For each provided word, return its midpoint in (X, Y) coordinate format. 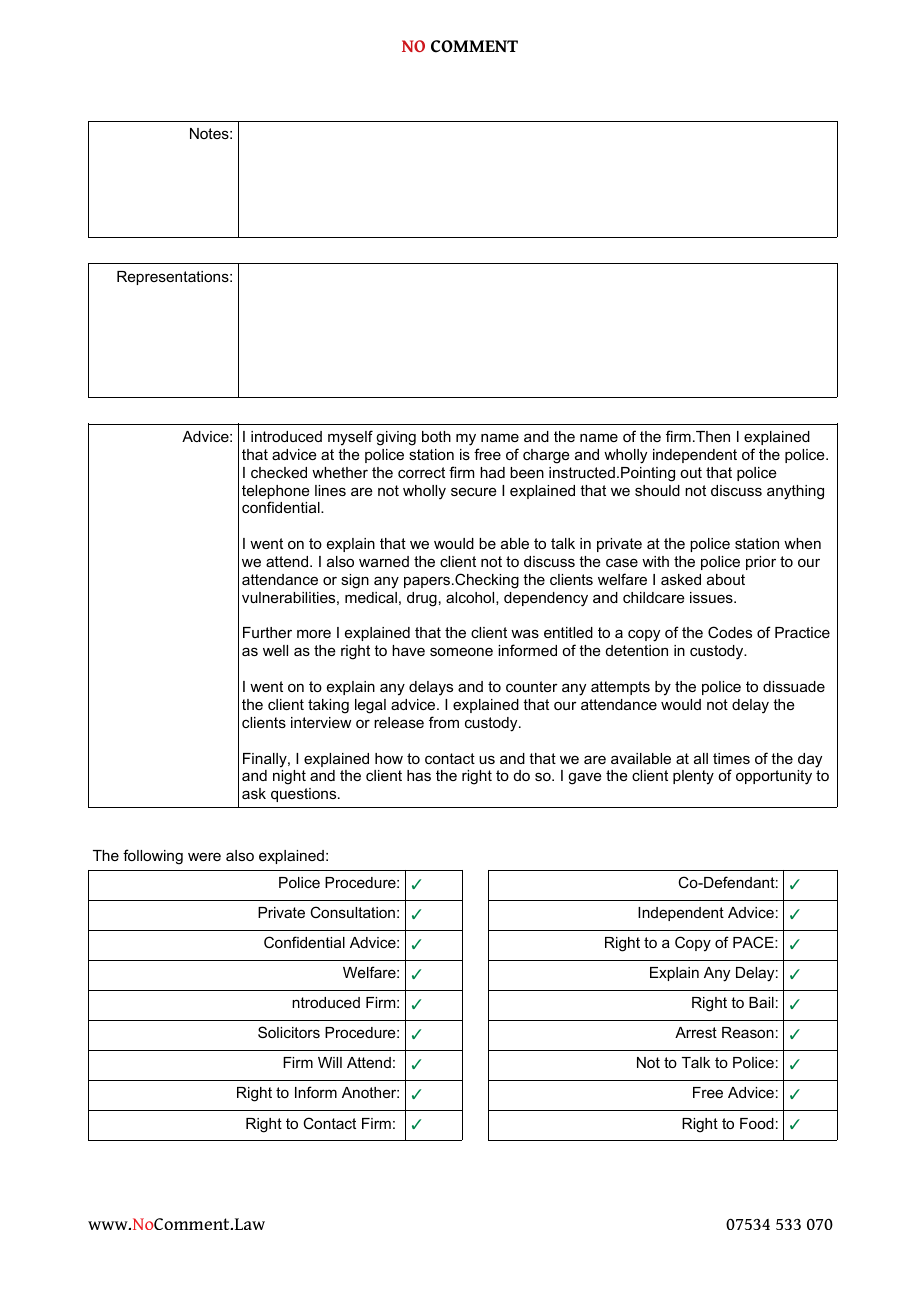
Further (267, 632)
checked (279, 472)
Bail (761, 1002)
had (492, 472)
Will (330, 1062)
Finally (266, 760)
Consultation (352, 912)
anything (795, 492)
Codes (730, 632)
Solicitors (289, 1032)
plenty (693, 777)
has (419, 775)
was (525, 633)
